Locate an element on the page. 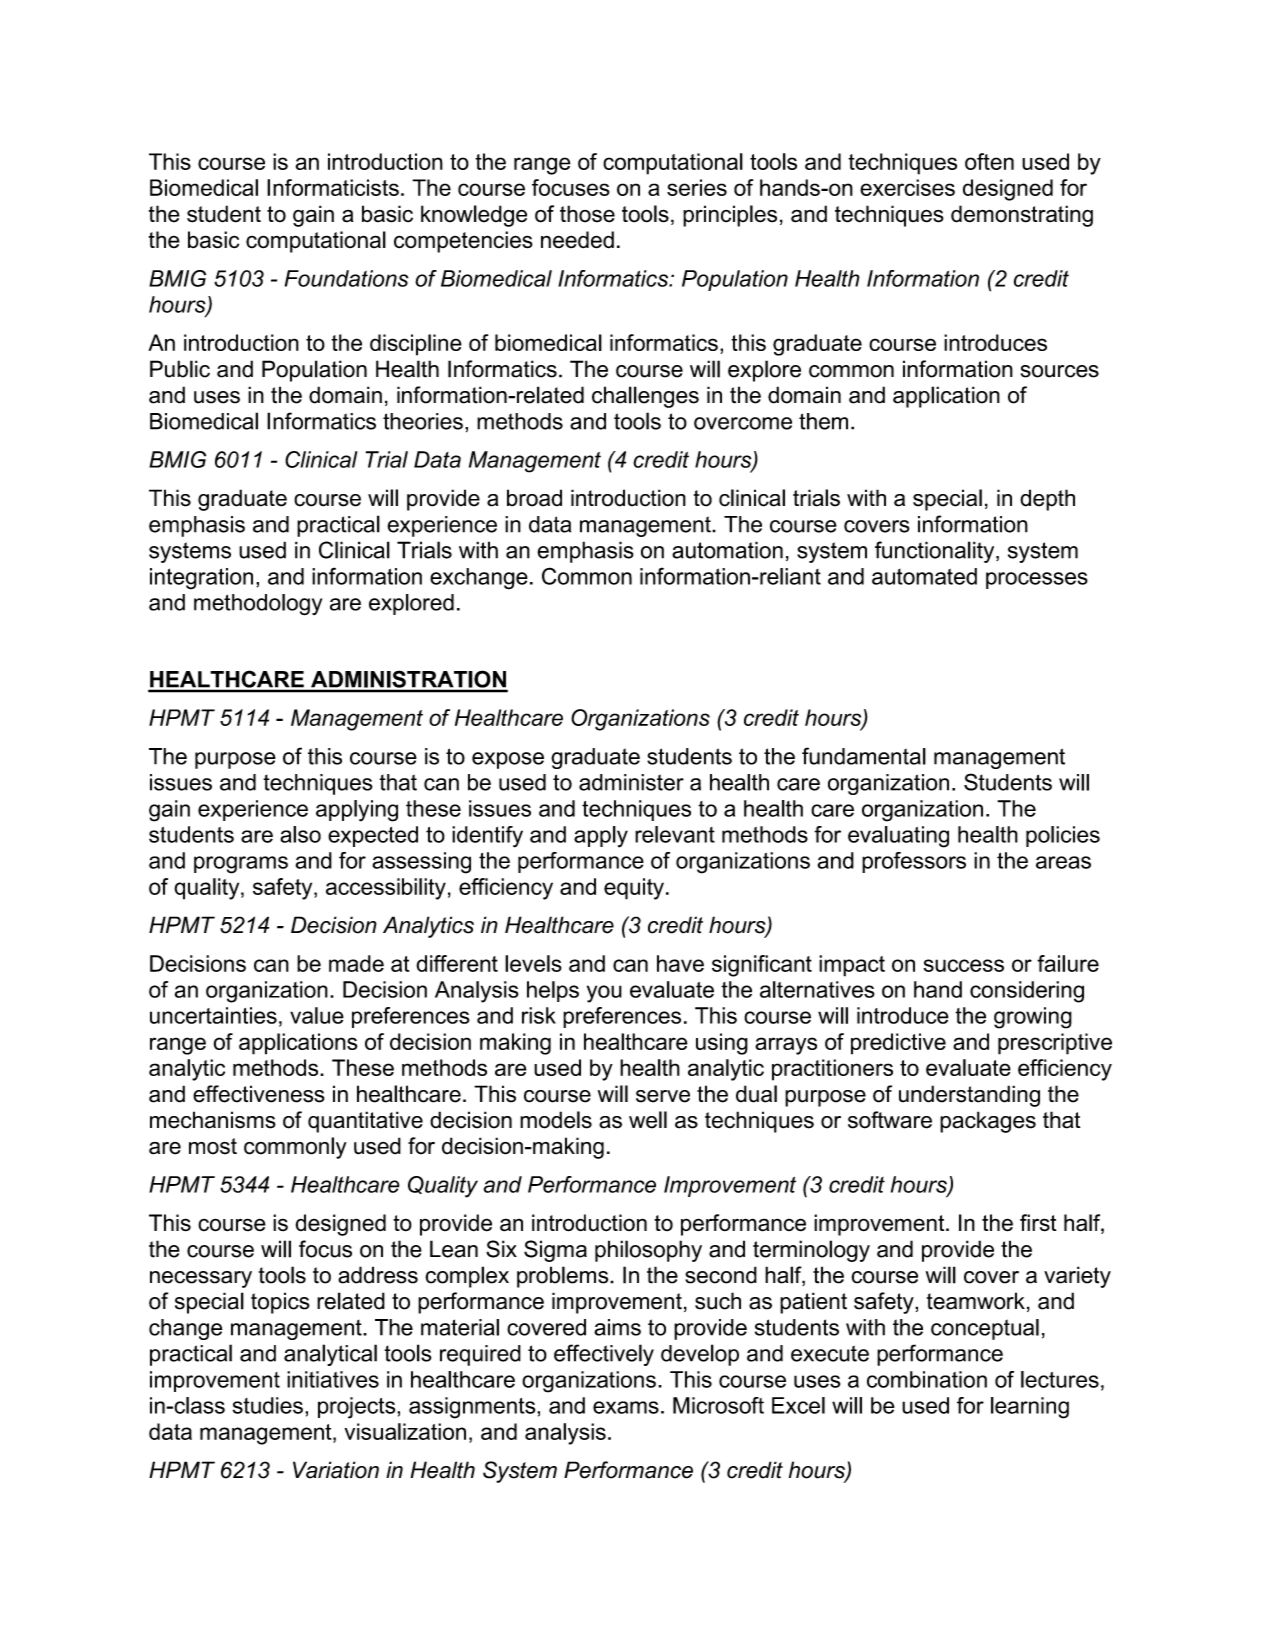 This document has width=1262, height=1633. those is located at coordinates (587, 214).
